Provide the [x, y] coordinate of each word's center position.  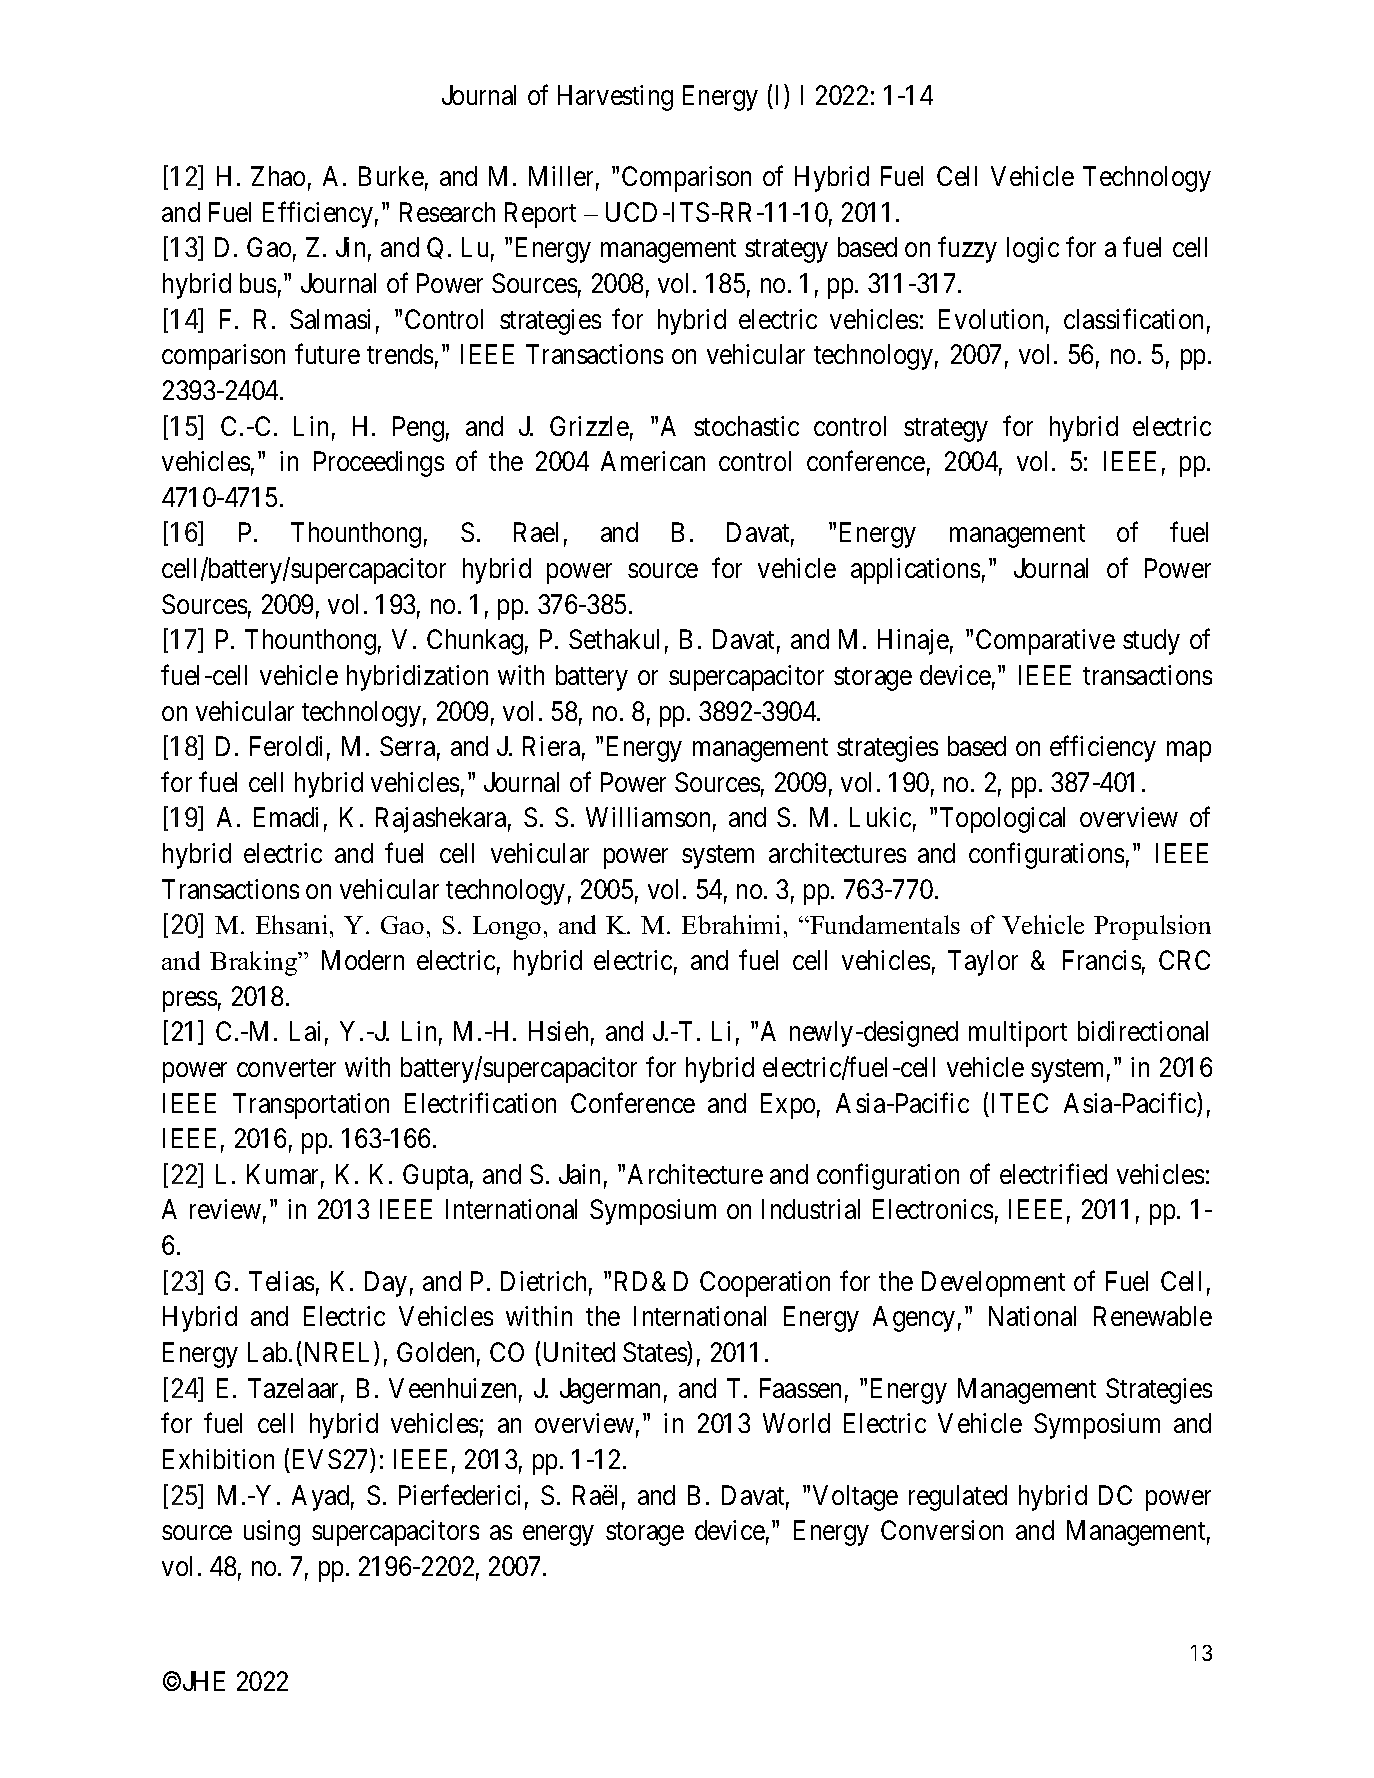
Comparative [1045, 642]
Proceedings [379, 464]
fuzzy [967, 250]
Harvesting [615, 98]
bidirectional [1143, 1031]
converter [286, 1068]
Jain [579, 1174]
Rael [536, 532]
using [272, 1533]
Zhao [278, 176]
